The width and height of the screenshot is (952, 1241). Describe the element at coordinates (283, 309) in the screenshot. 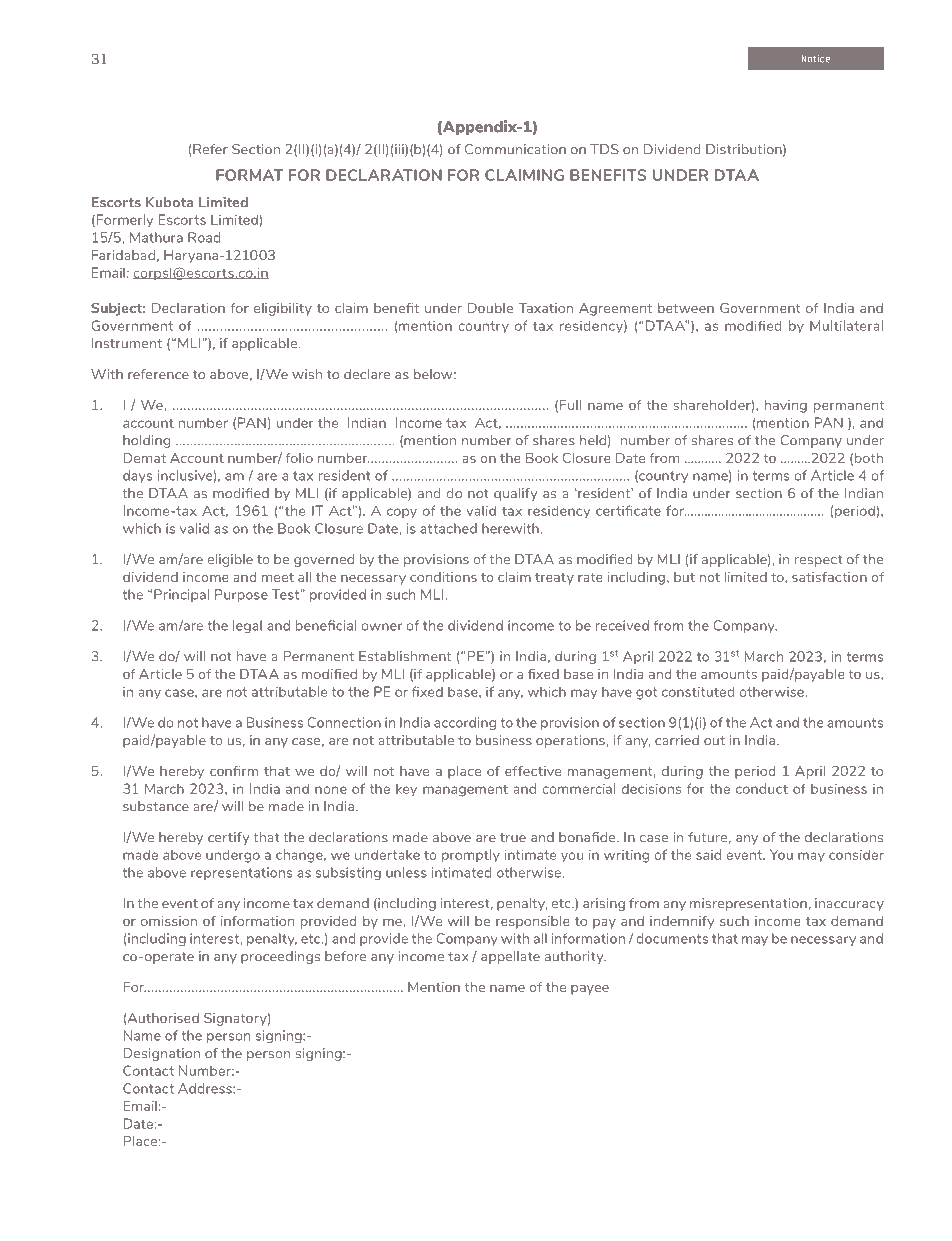

I see `eligibility` at that location.
